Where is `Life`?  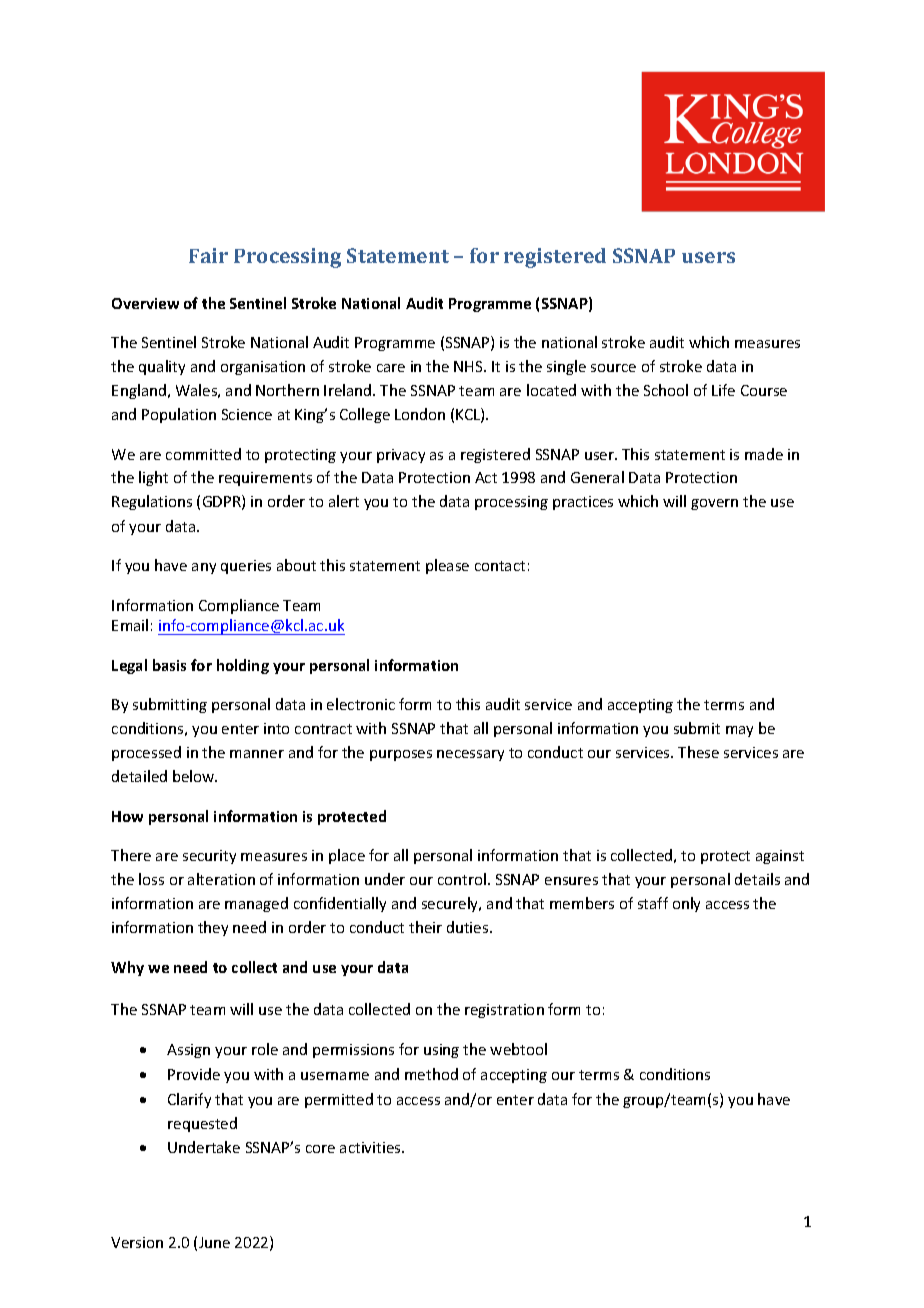 Life is located at coordinates (723, 390).
